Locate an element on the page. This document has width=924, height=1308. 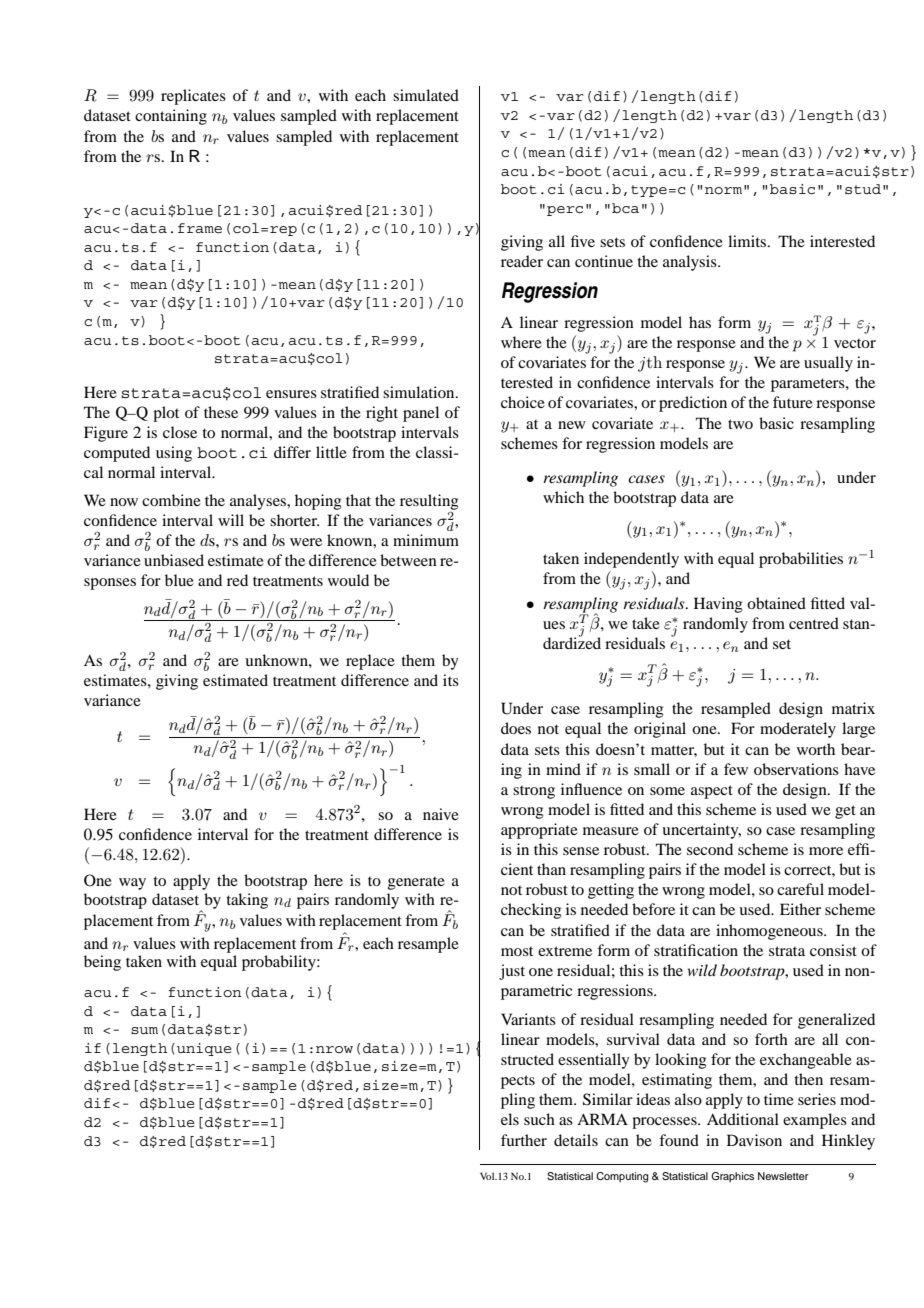
obtained is located at coordinates (776, 603).
